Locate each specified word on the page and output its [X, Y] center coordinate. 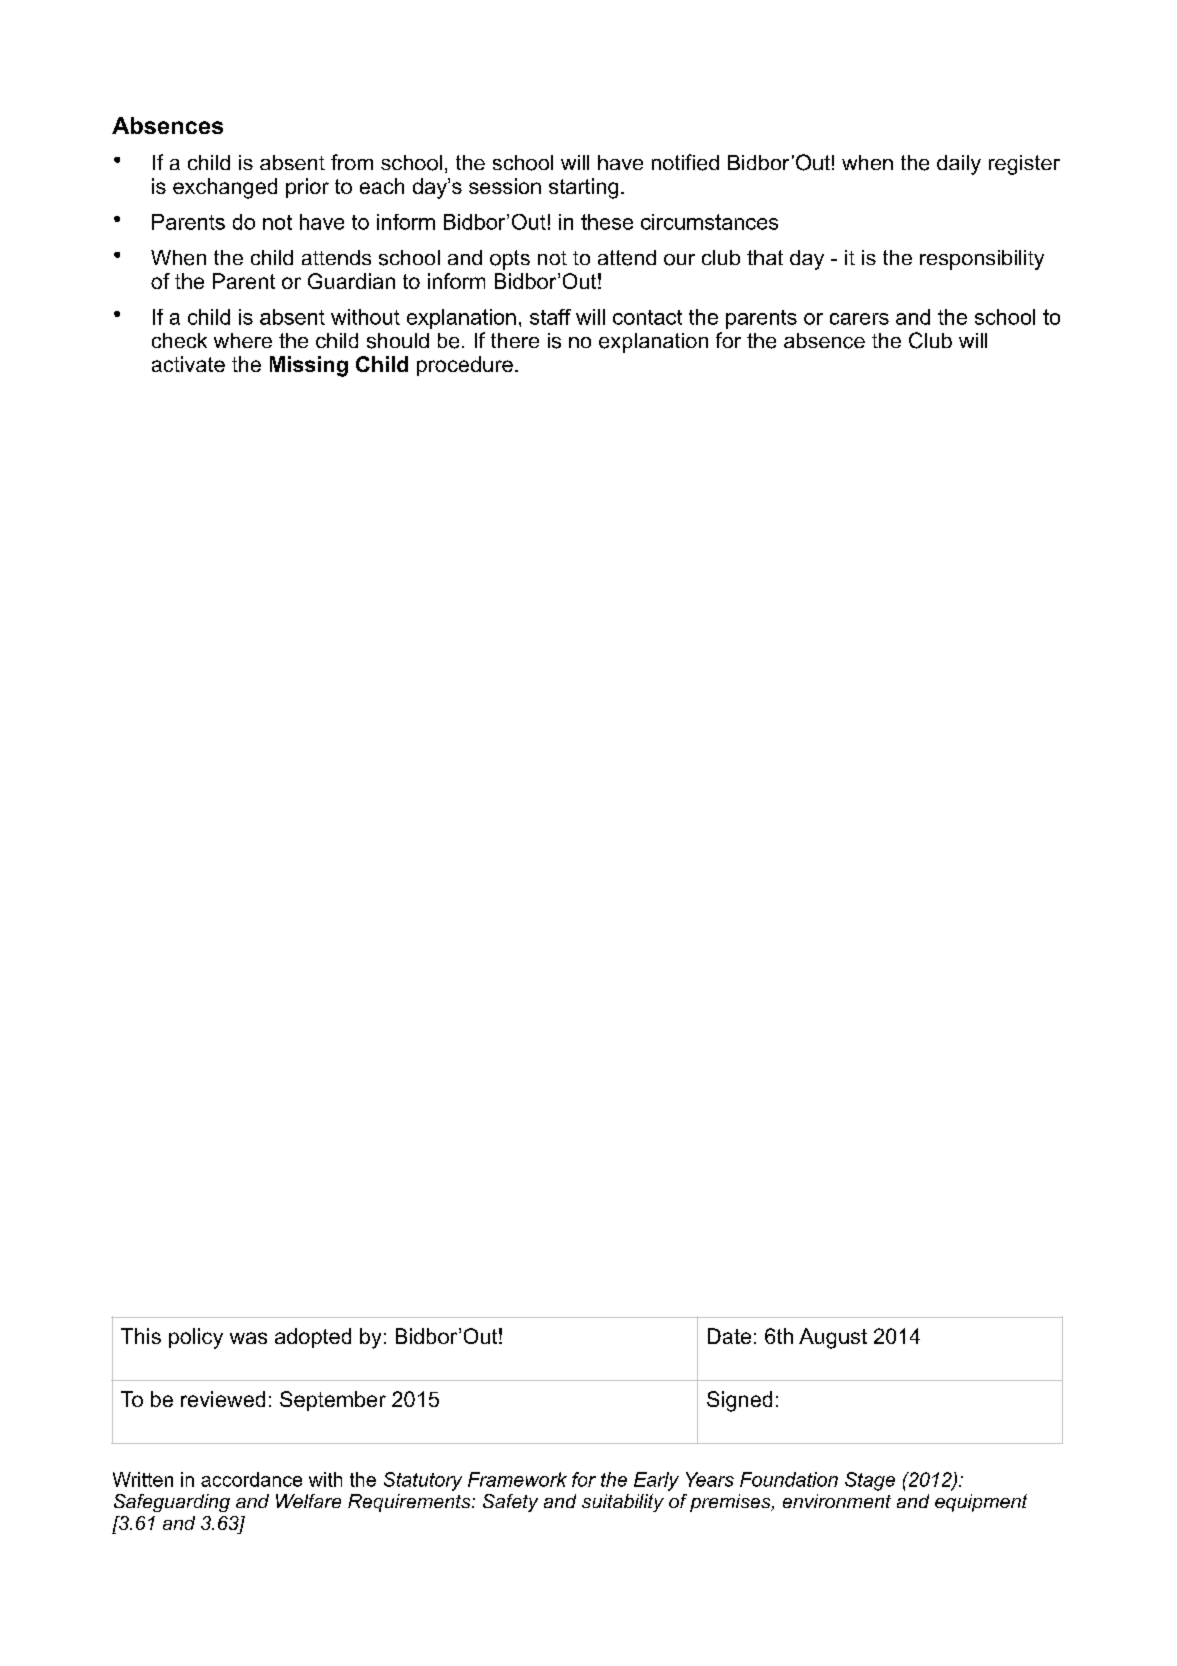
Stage [870, 1481]
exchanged [225, 188]
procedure [465, 366]
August [833, 1338]
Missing [309, 366]
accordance [251, 1479]
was [248, 1338]
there [515, 340]
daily [959, 165]
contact [647, 317]
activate [188, 364]
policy [196, 1338]
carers [859, 319]
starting [583, 188]
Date [729, 1336]
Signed [739, 1401]
